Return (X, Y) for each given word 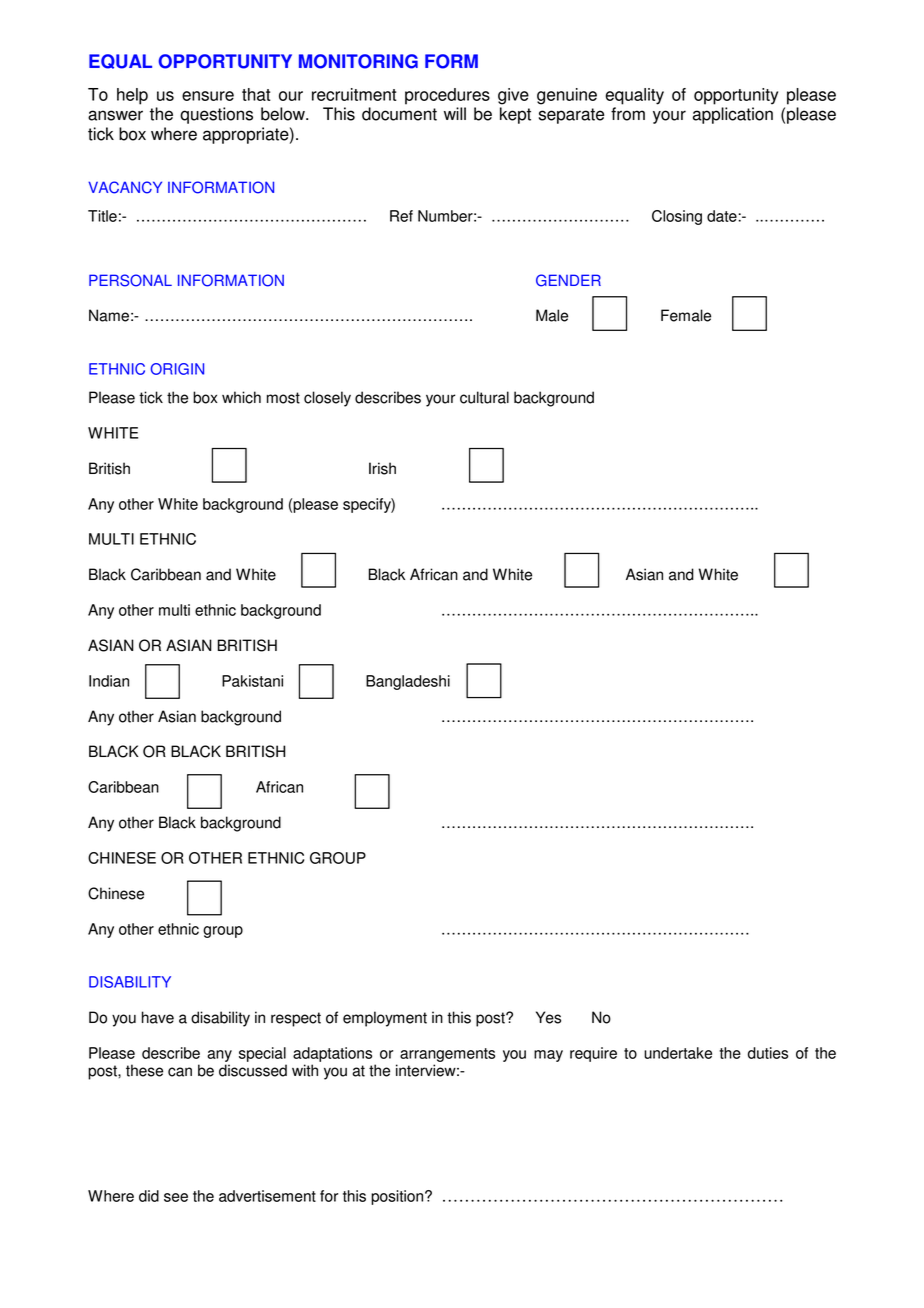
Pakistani (252, 681)
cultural (484, 397)
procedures (447, 96)
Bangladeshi (408, 682)
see (176, 1197)
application (733, 115)
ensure (208, 96)
